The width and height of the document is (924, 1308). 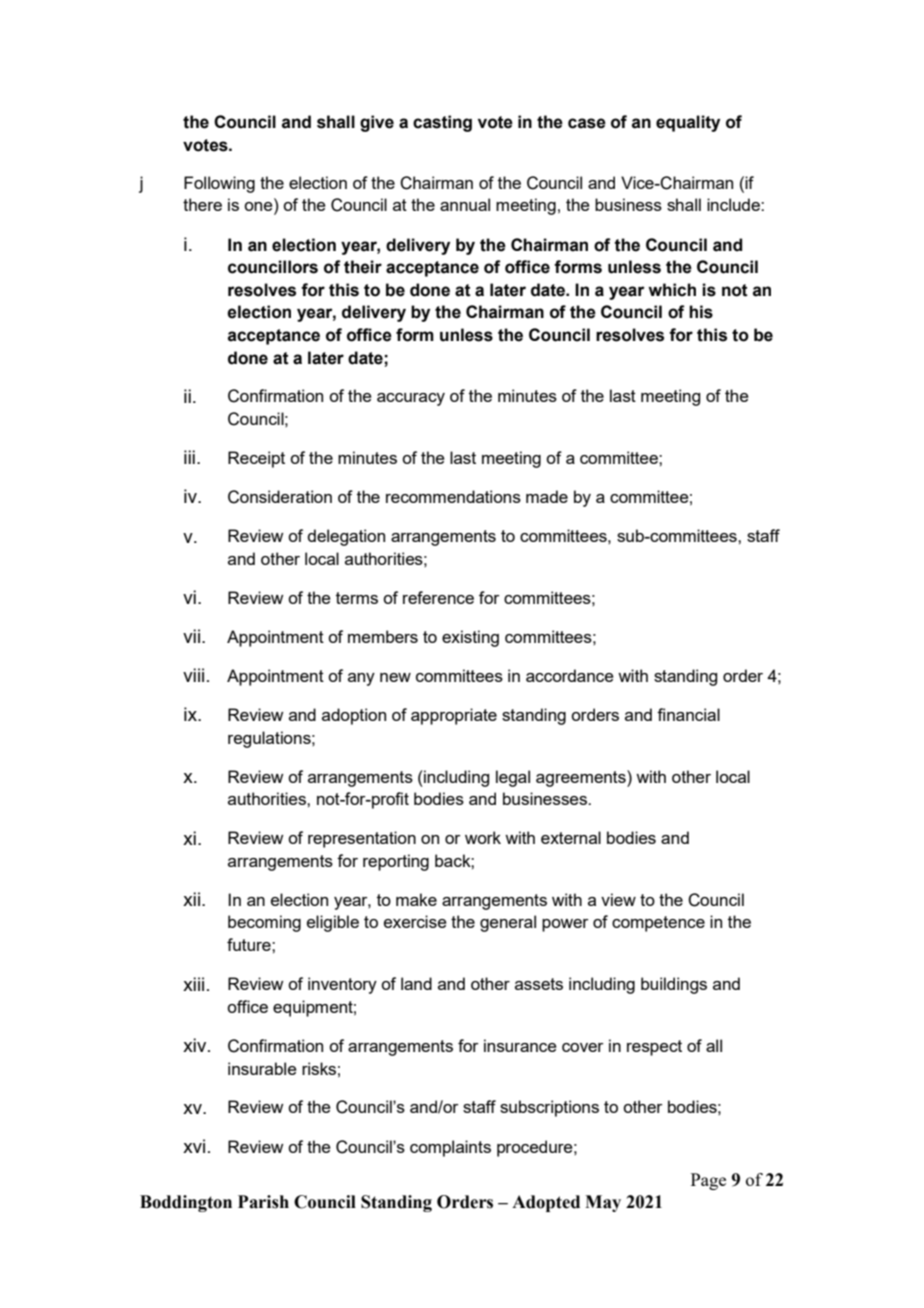 What do you see at coordinates (688, 123) in the document?
I see `equality` at bounding box center [688, 123].
